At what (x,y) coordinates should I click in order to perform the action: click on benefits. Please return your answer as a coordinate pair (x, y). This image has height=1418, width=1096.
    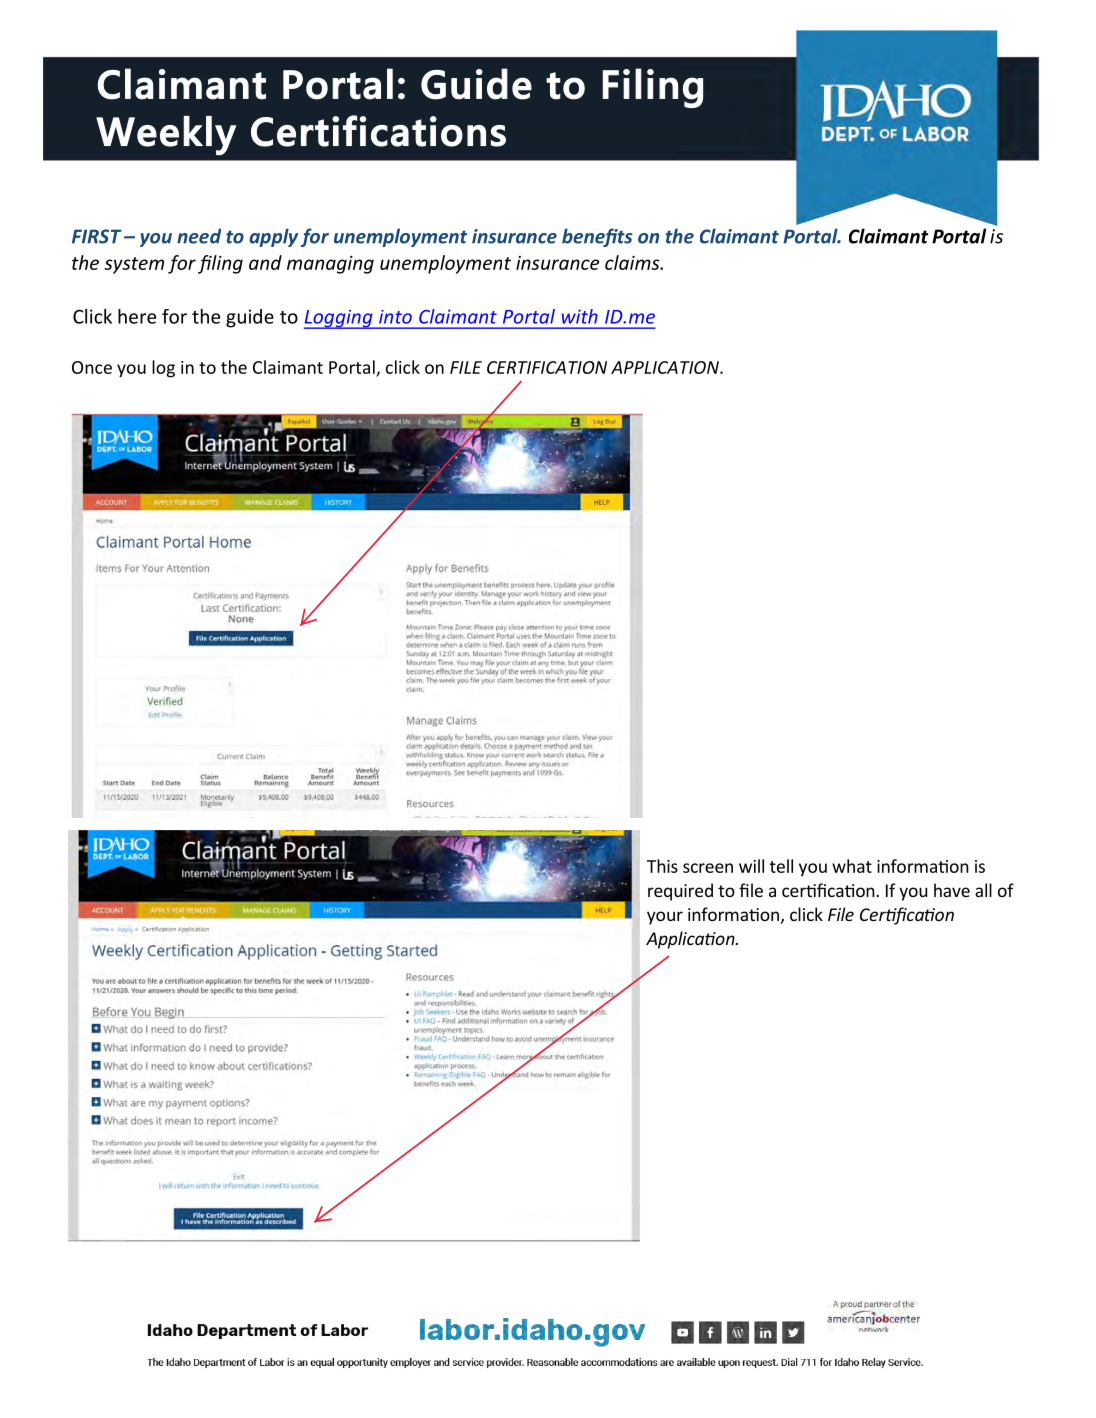
    Looking at the image, I should click on (597, 237).
